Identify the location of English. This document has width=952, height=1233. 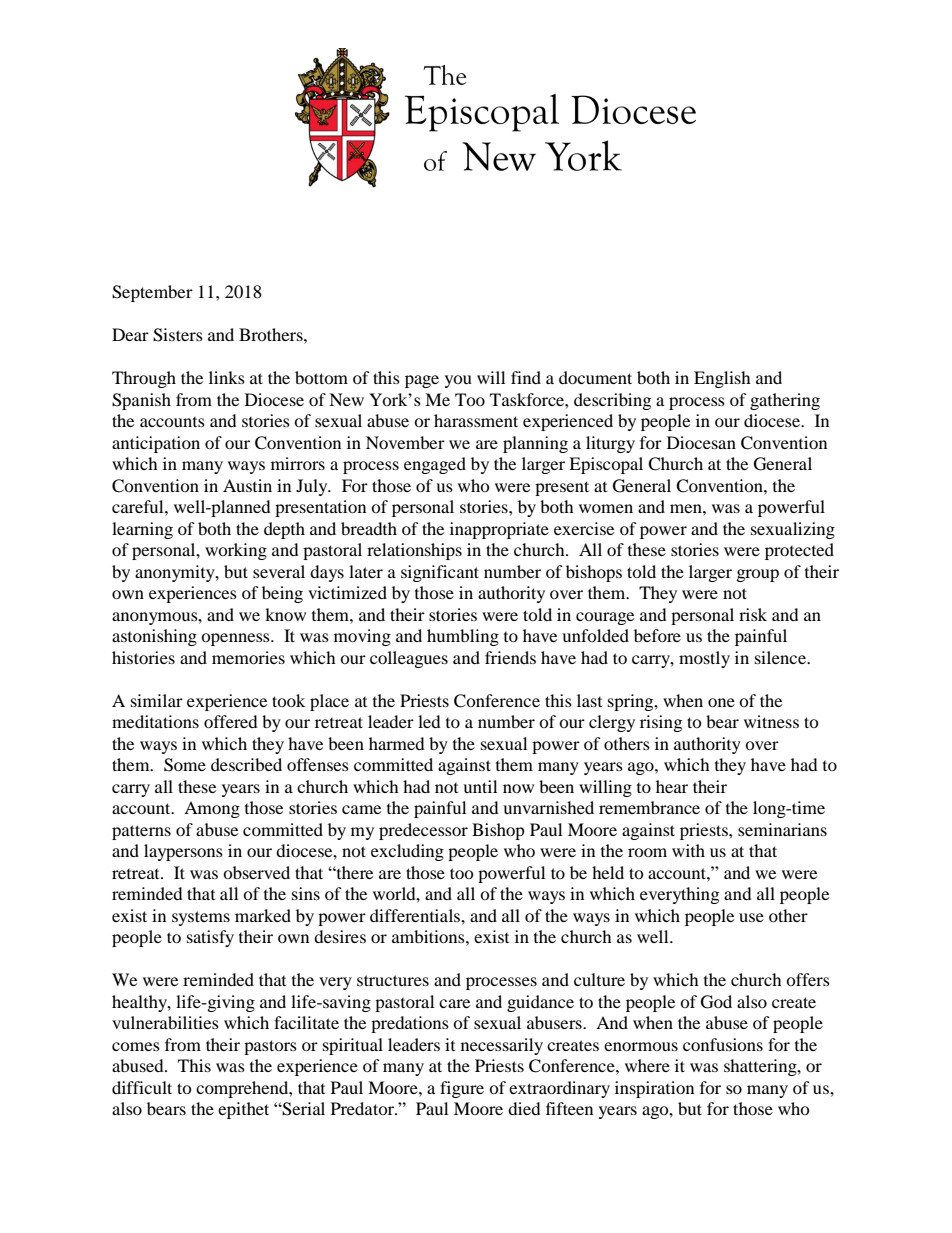
(722, 379).
